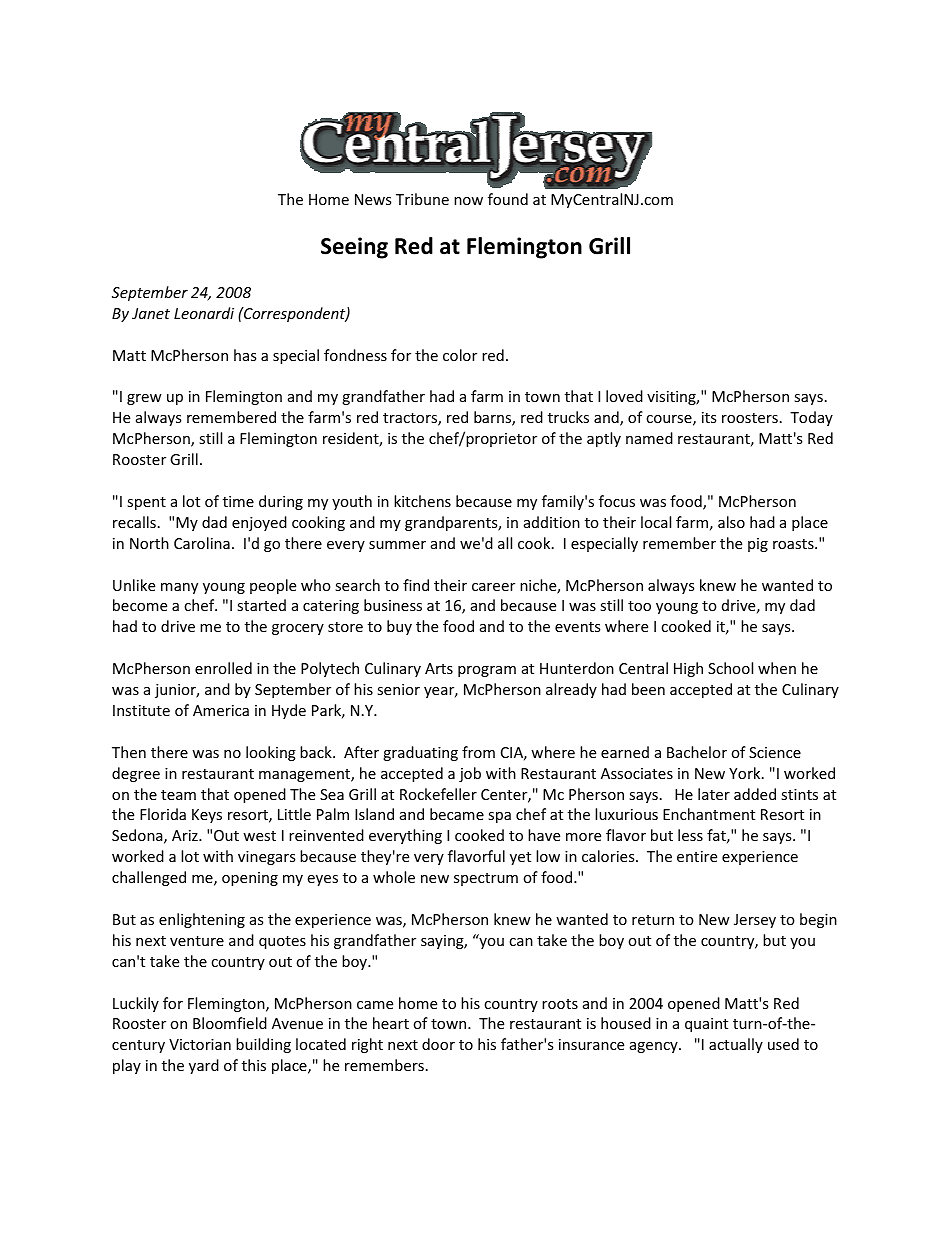  Describe the element at coordinates (230, 1023) in the page. I see `Bloomfield` at that location.
